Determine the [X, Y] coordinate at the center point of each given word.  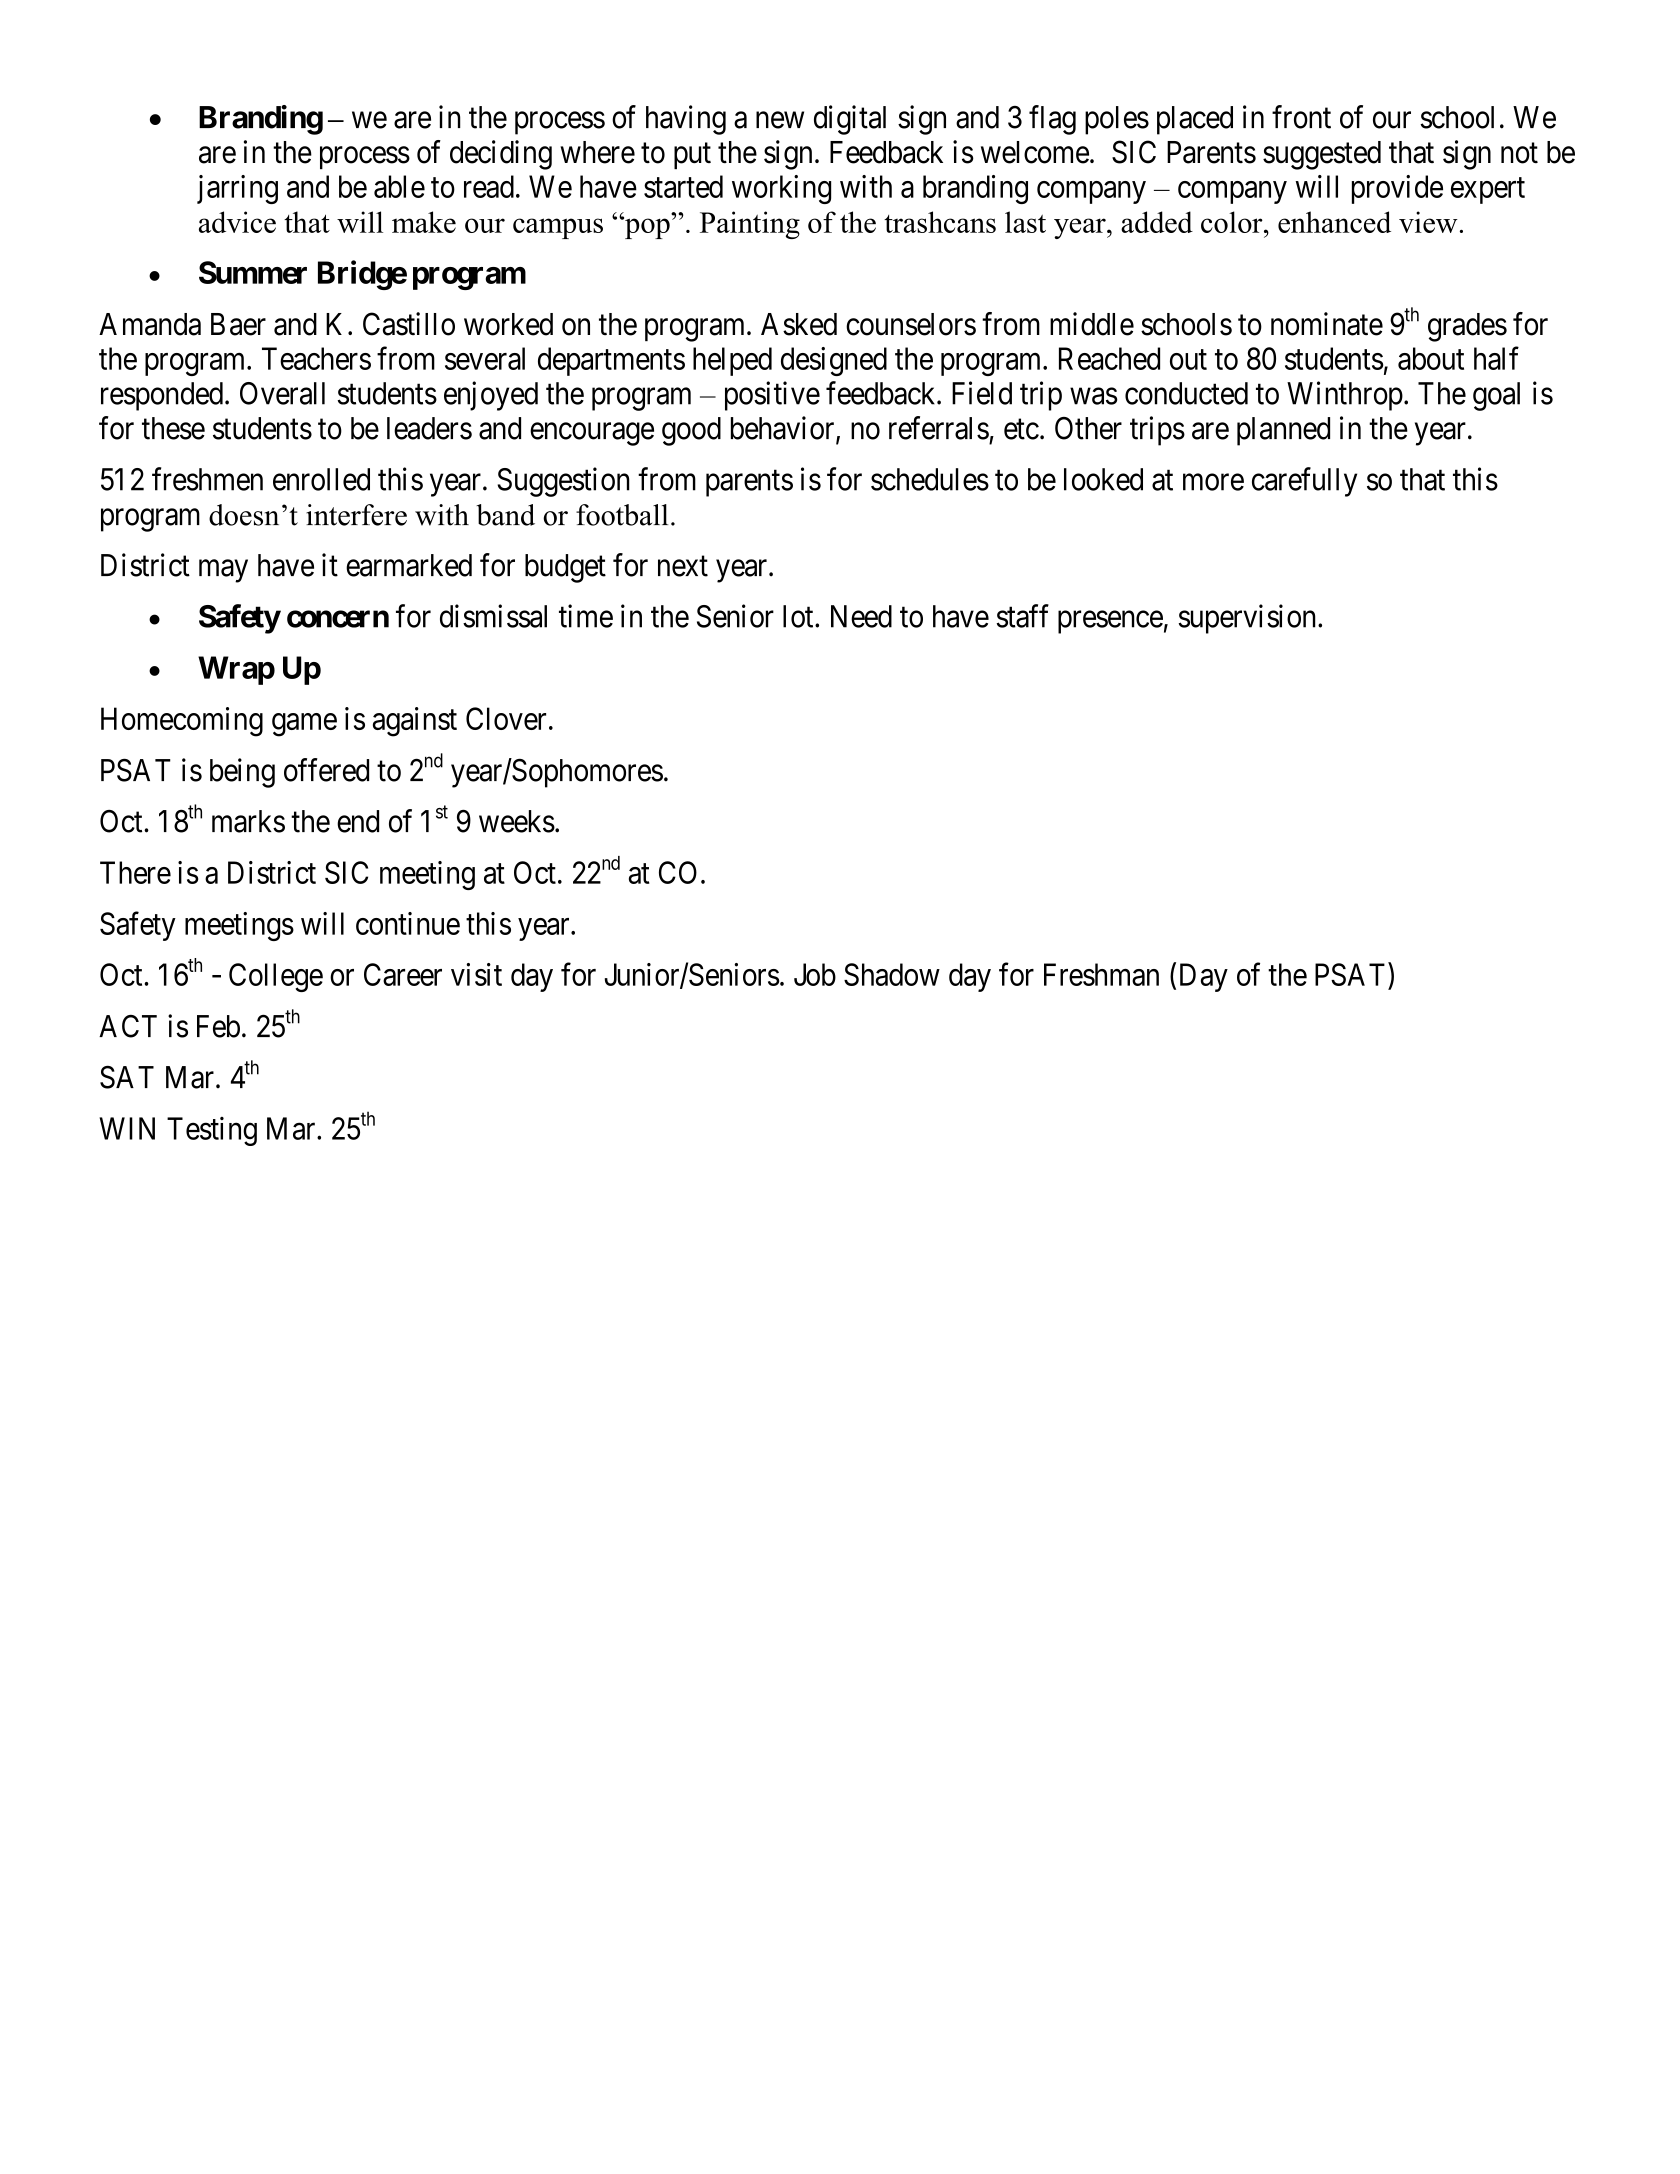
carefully [1304, 482]
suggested [1322, 155]
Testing [212, 1131]
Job [815, 974]
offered [326, 770]
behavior [784, 429]
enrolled [321, 479]
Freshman [1101, 974]
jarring [237, 189]
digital [850, 120]
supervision [1249, 619]
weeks [517, 821]
